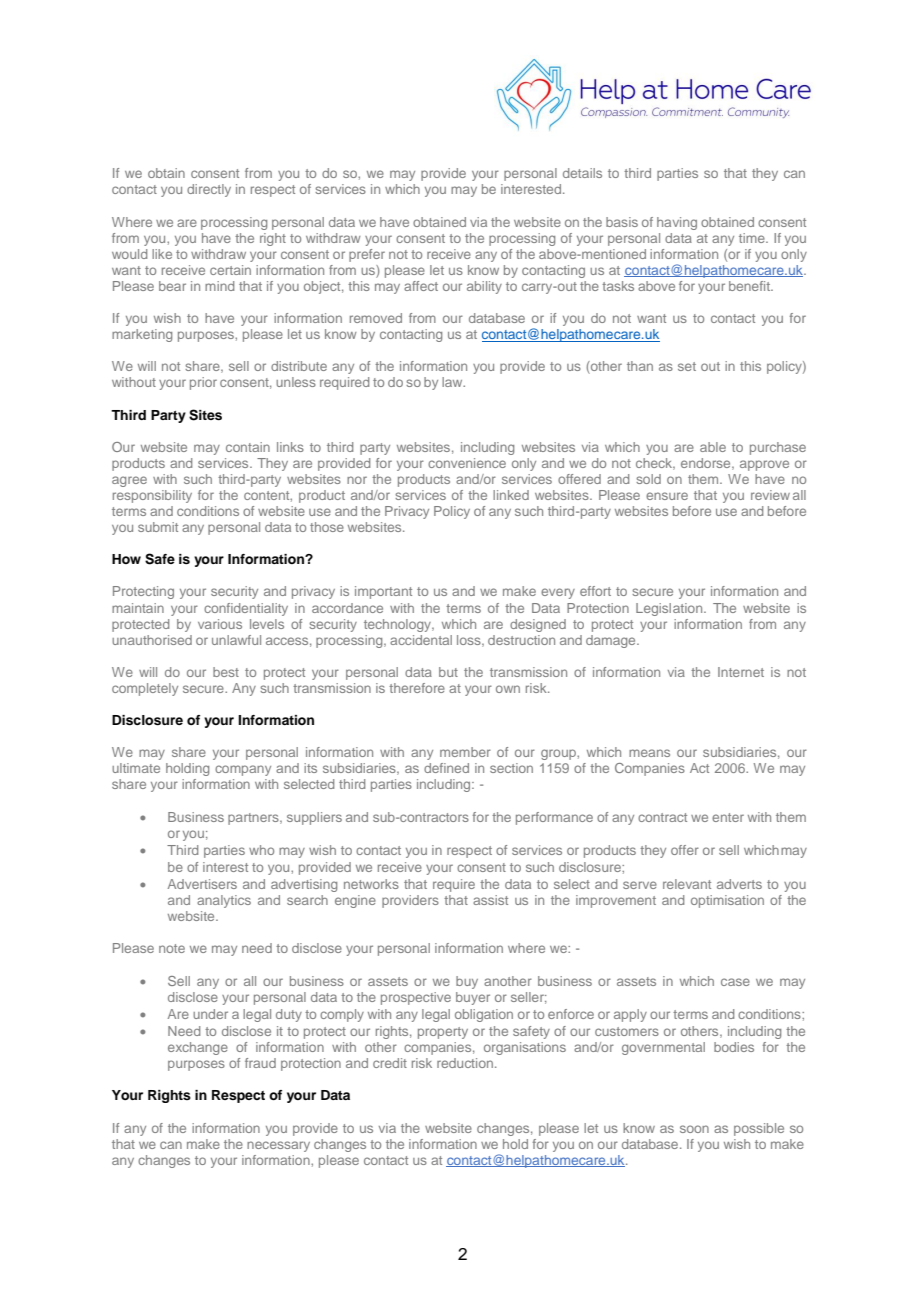  Describe the element at coordinates (694, 1129) in the image. I see `soon` at that location.
